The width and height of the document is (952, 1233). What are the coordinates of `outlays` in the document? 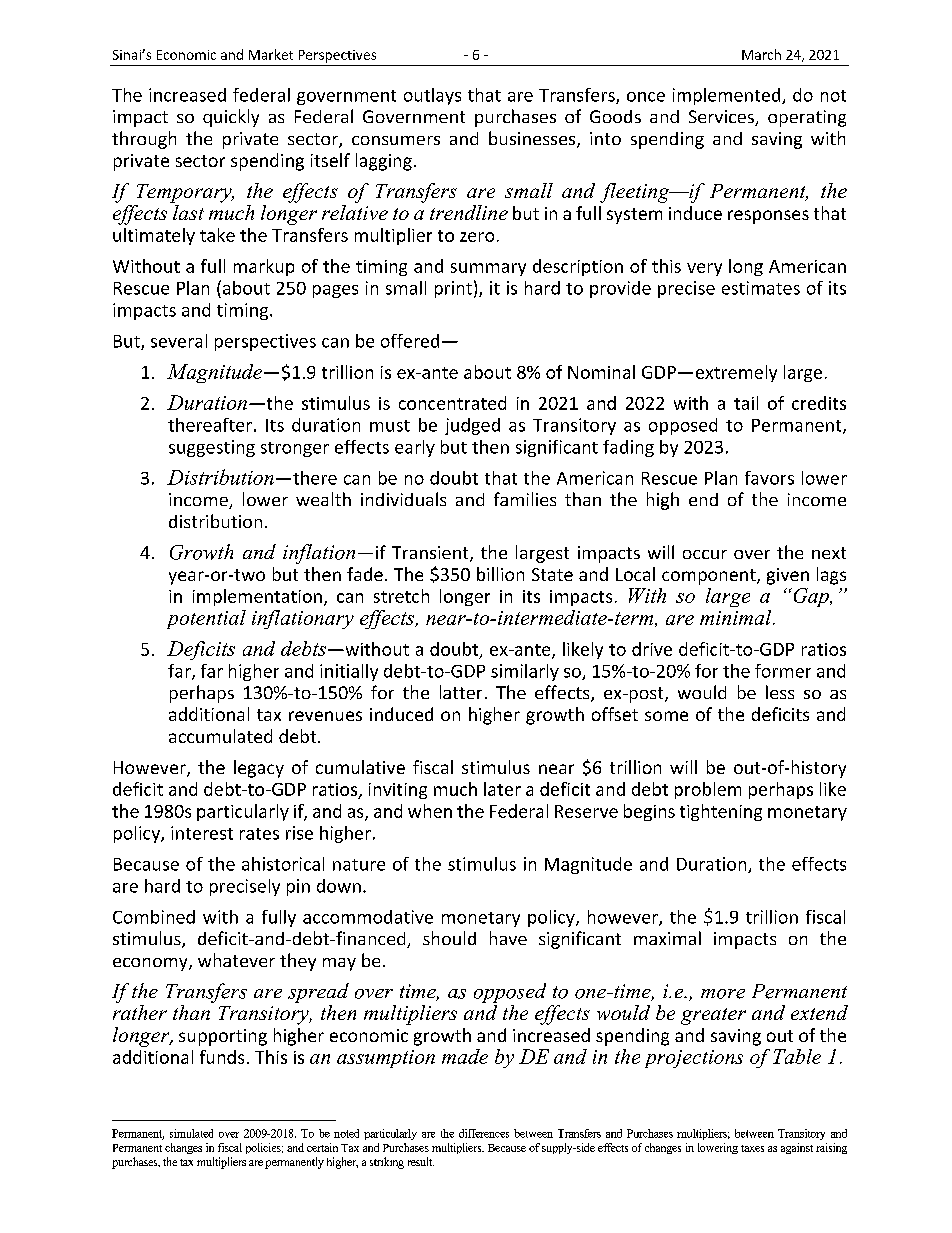 It's located at (432, 96).
